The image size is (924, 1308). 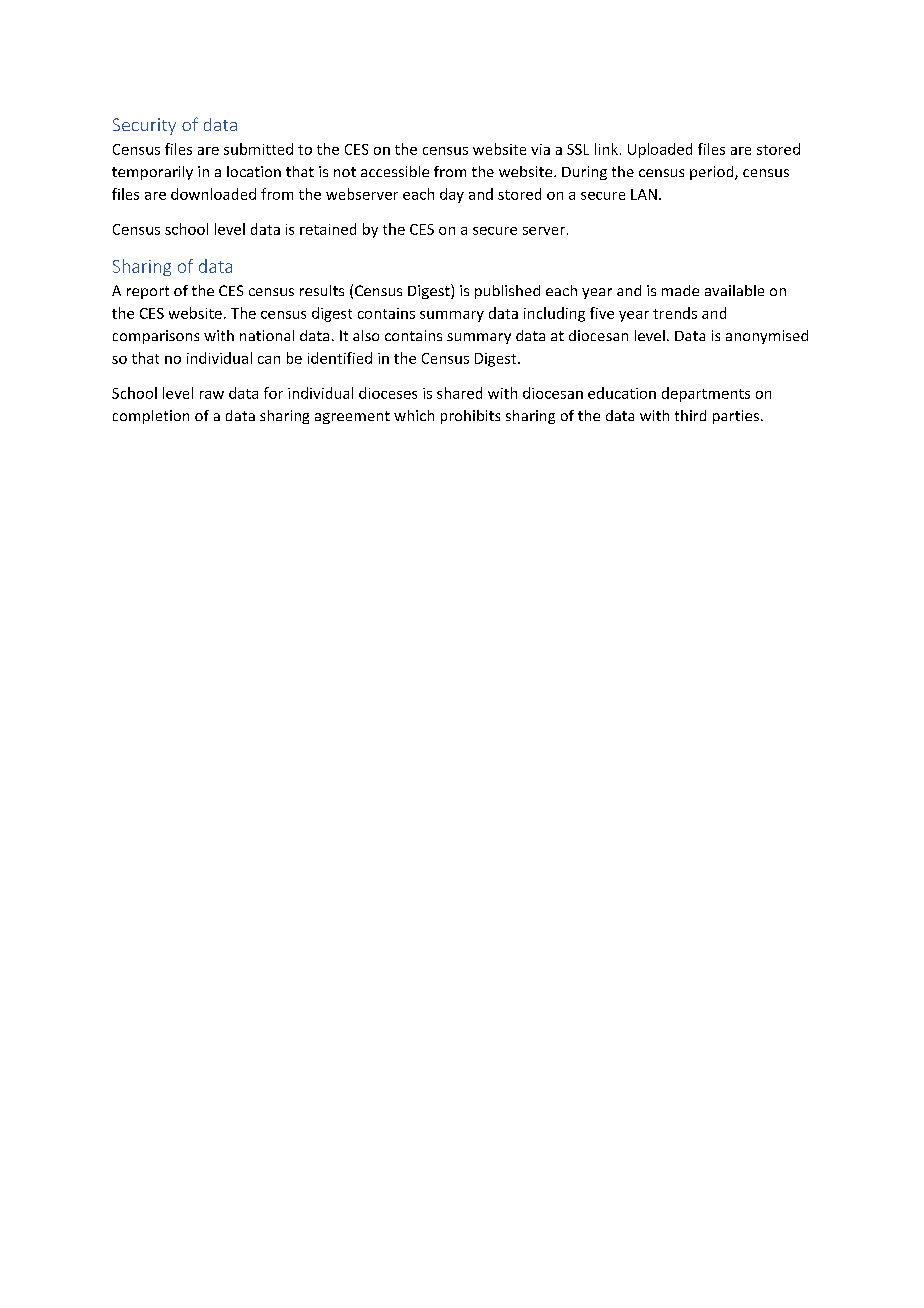 I want to click on via, so click(x=540, y=149).
